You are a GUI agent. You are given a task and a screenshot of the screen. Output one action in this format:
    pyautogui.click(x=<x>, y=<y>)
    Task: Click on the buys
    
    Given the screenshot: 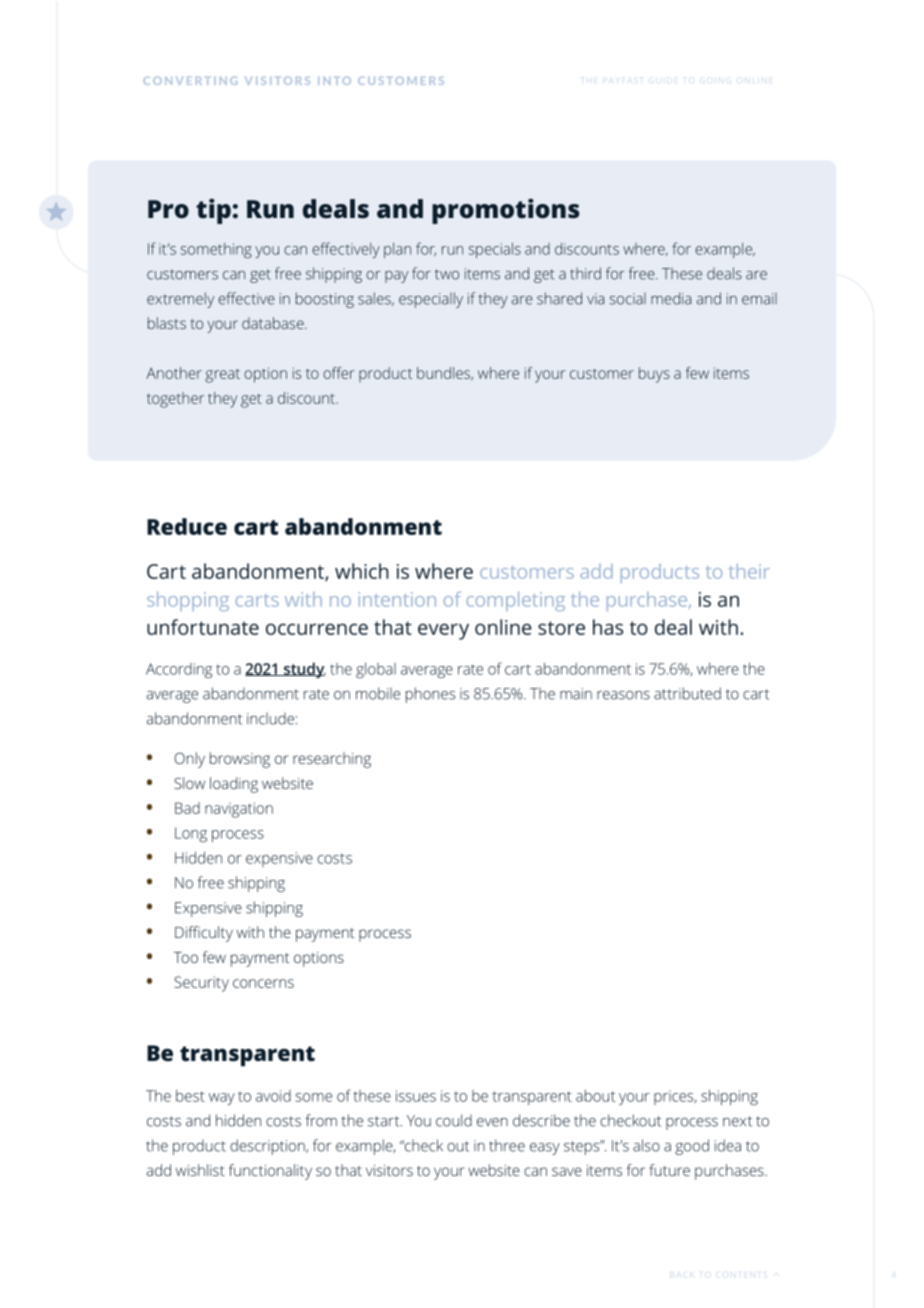 What is the action you would take?
    pyautogui.click(x=654, y=375)
